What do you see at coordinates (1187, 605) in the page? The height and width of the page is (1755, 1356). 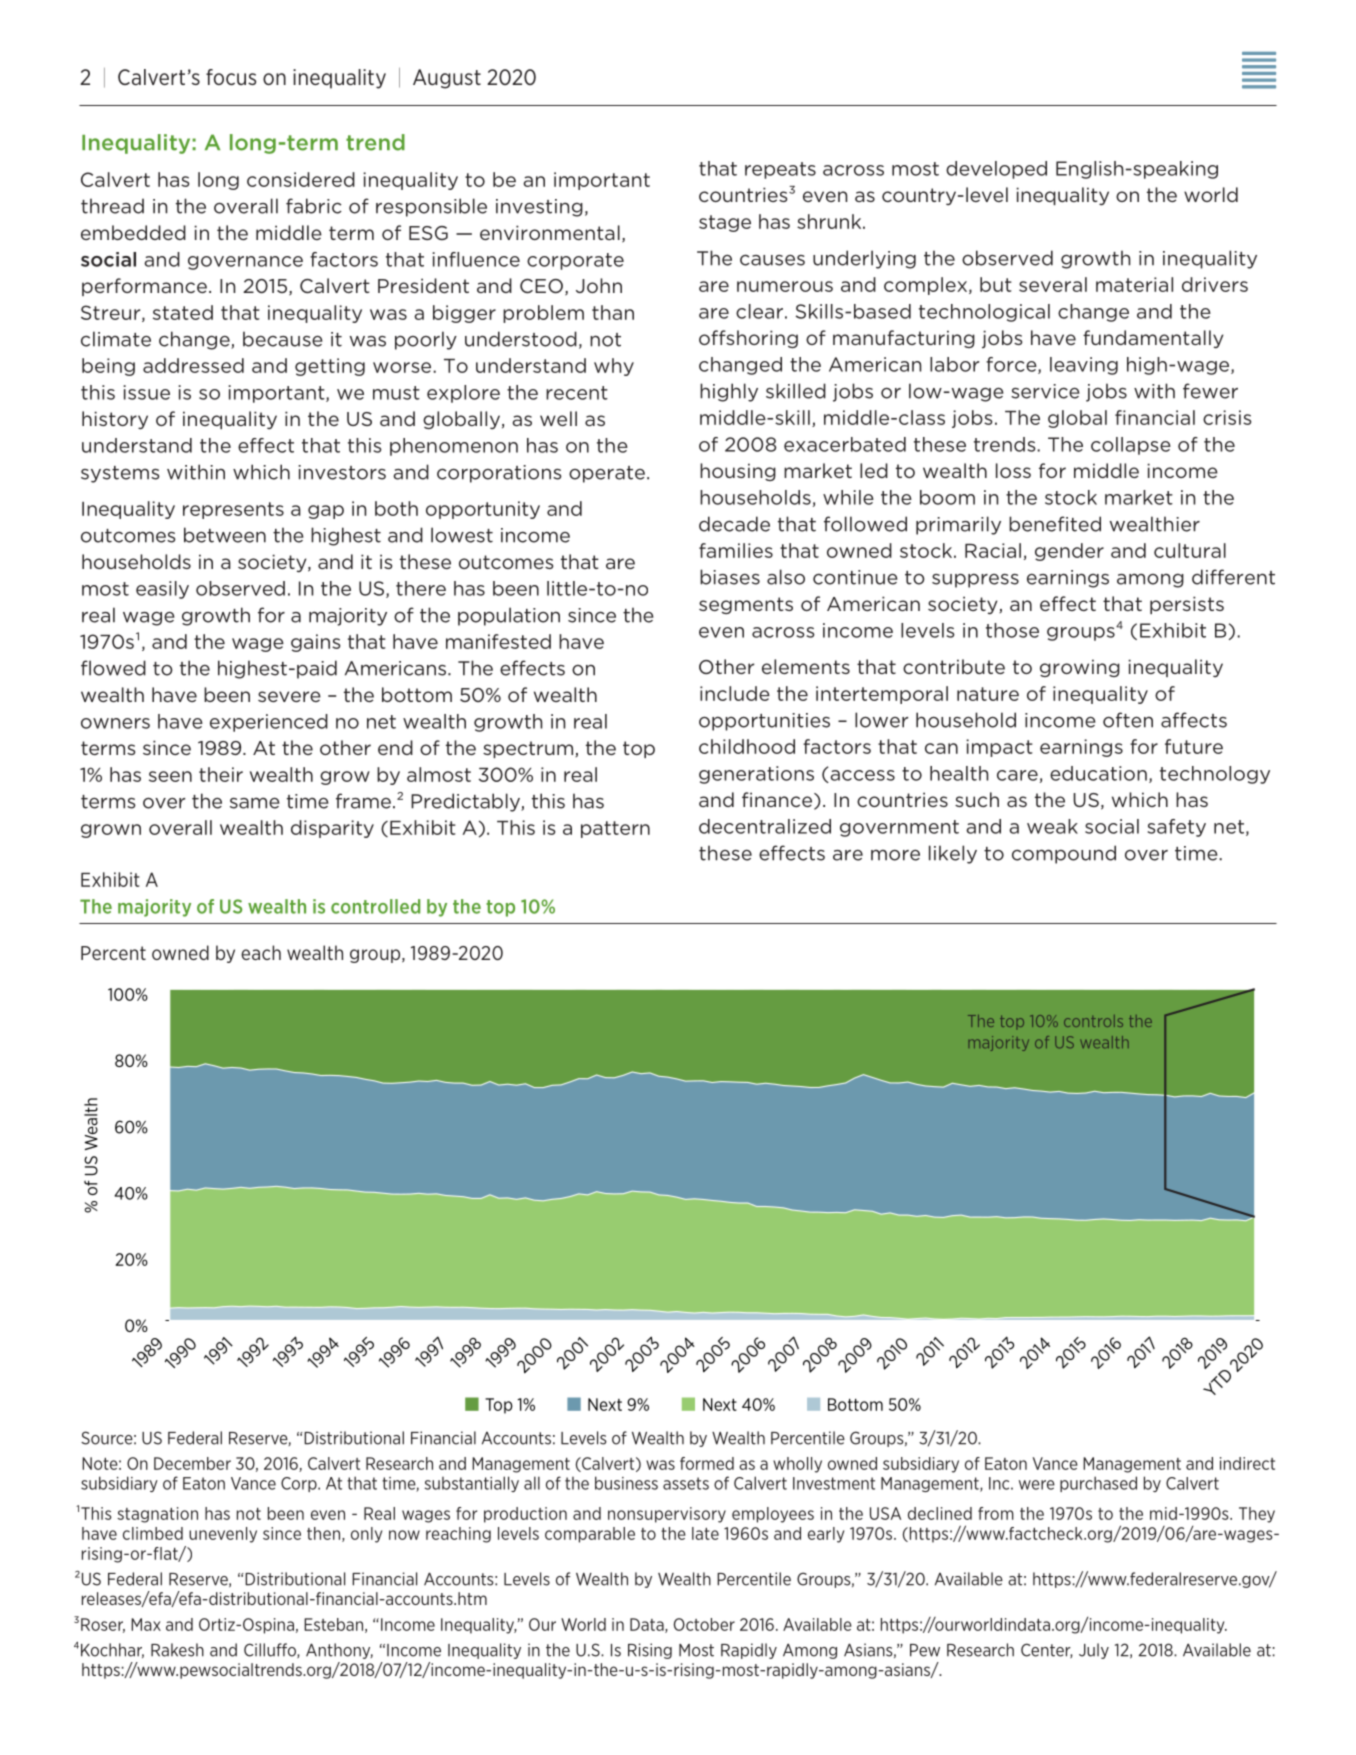 I see `persists` at bounding box center [1187, 605].
